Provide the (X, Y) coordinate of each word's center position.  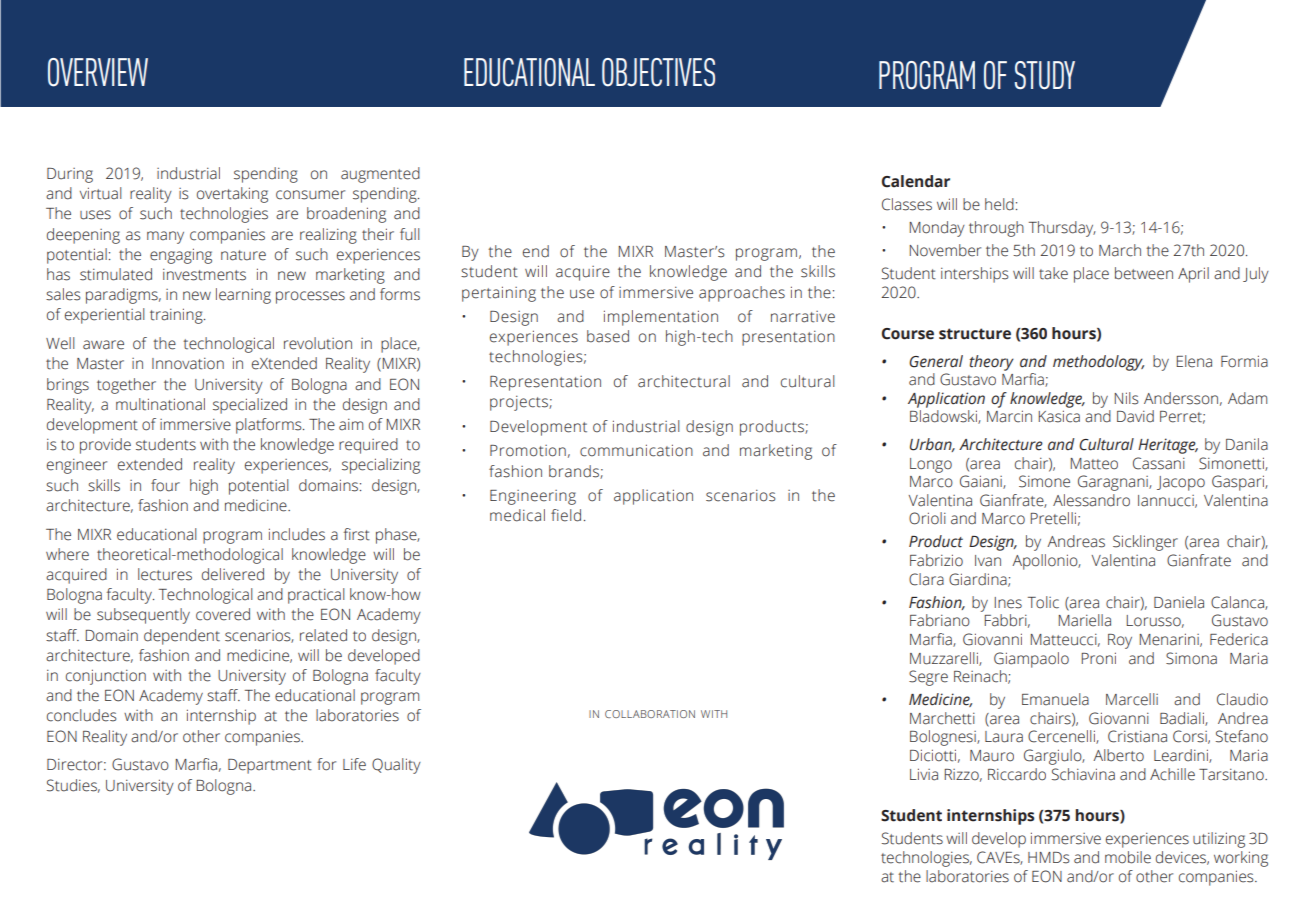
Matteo (1094, 464)
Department (270, 766)
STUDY (1045, 75)
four (165, 485)
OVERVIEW (98, 72)
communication (636, 450)
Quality (396, 766)
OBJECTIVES (658, 72)
